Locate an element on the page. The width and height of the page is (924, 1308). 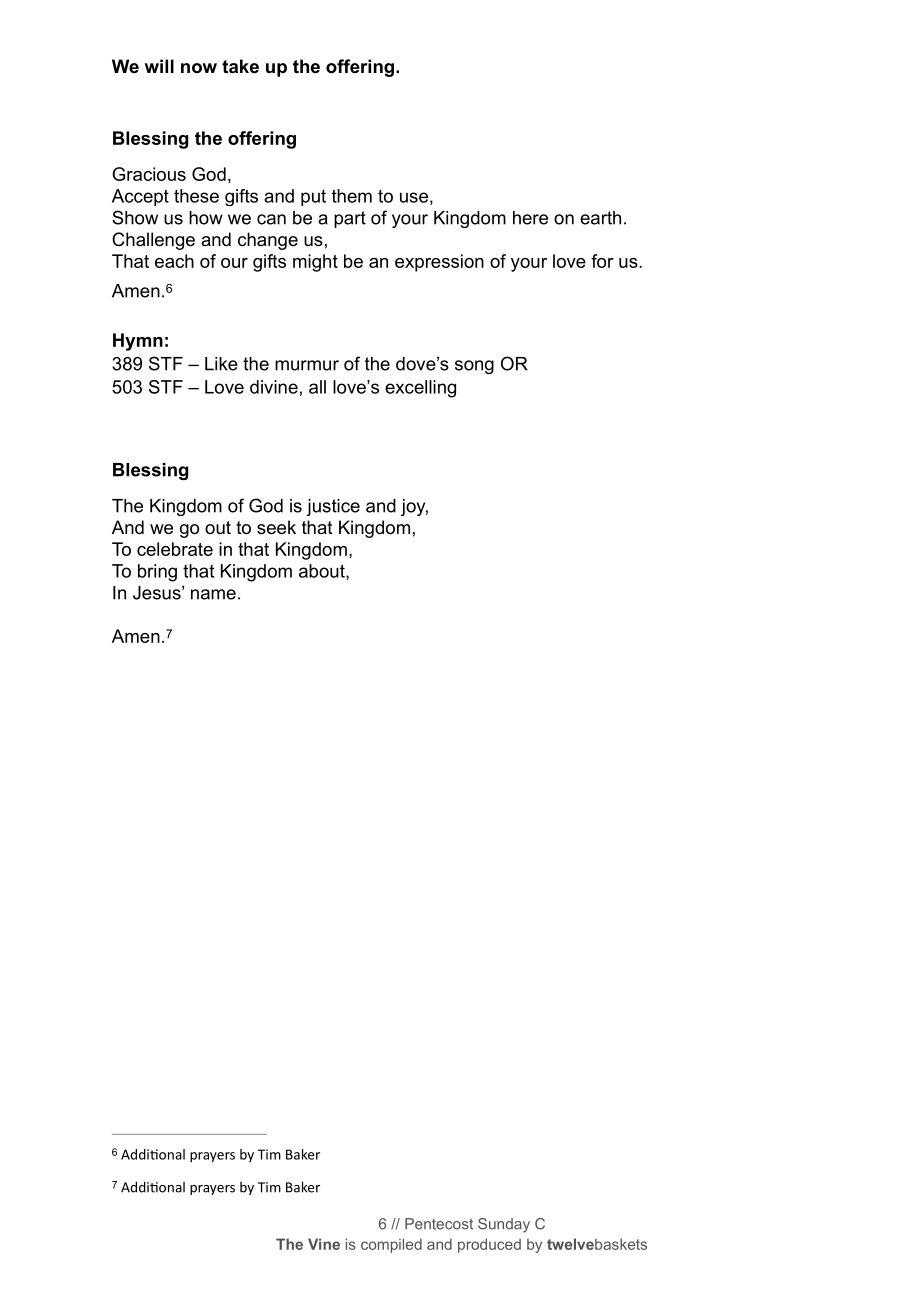
here is located at coordinates (530, 218).
